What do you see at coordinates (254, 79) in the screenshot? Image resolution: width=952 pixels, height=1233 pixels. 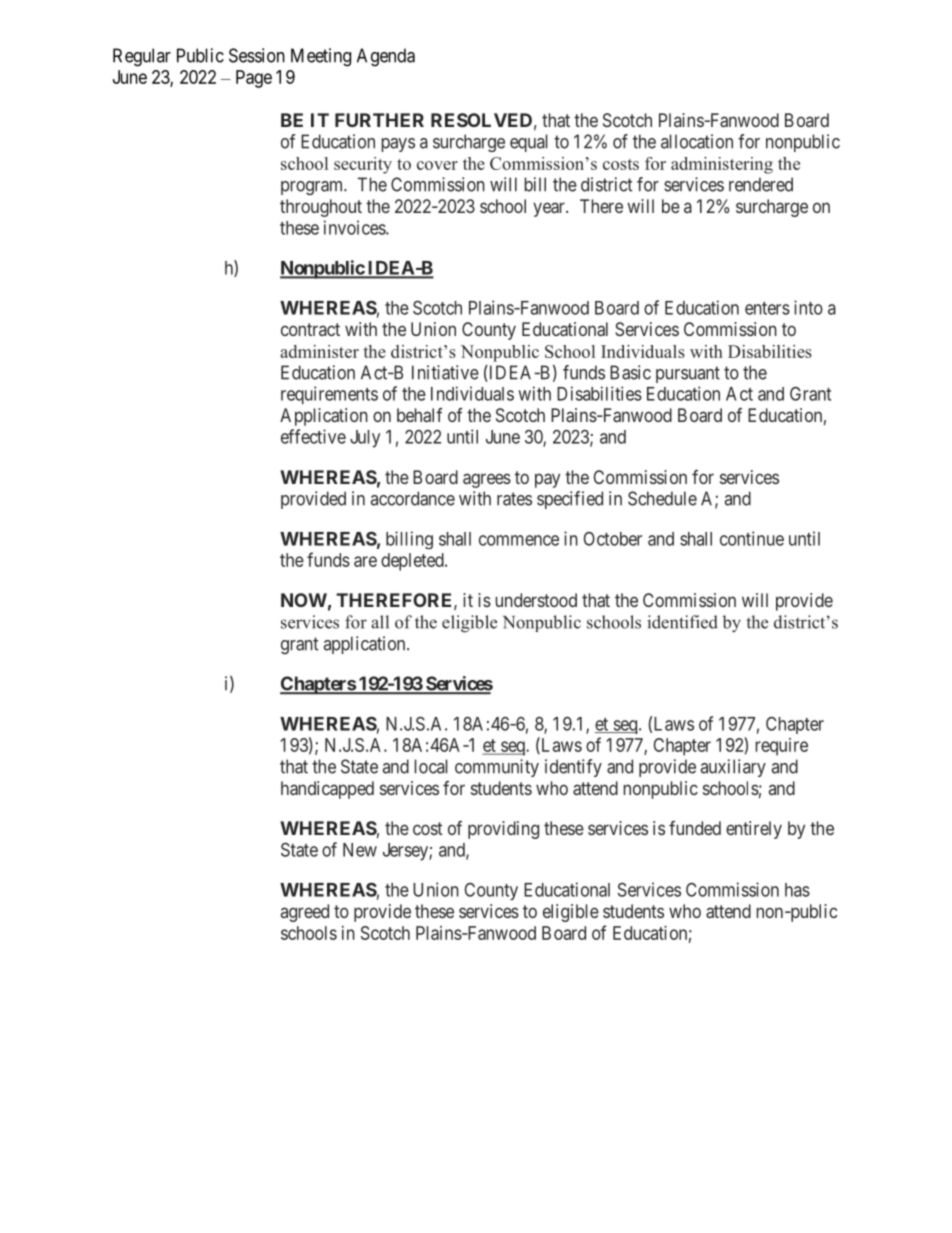 I see `Page` at bounding box center [254, 79].
